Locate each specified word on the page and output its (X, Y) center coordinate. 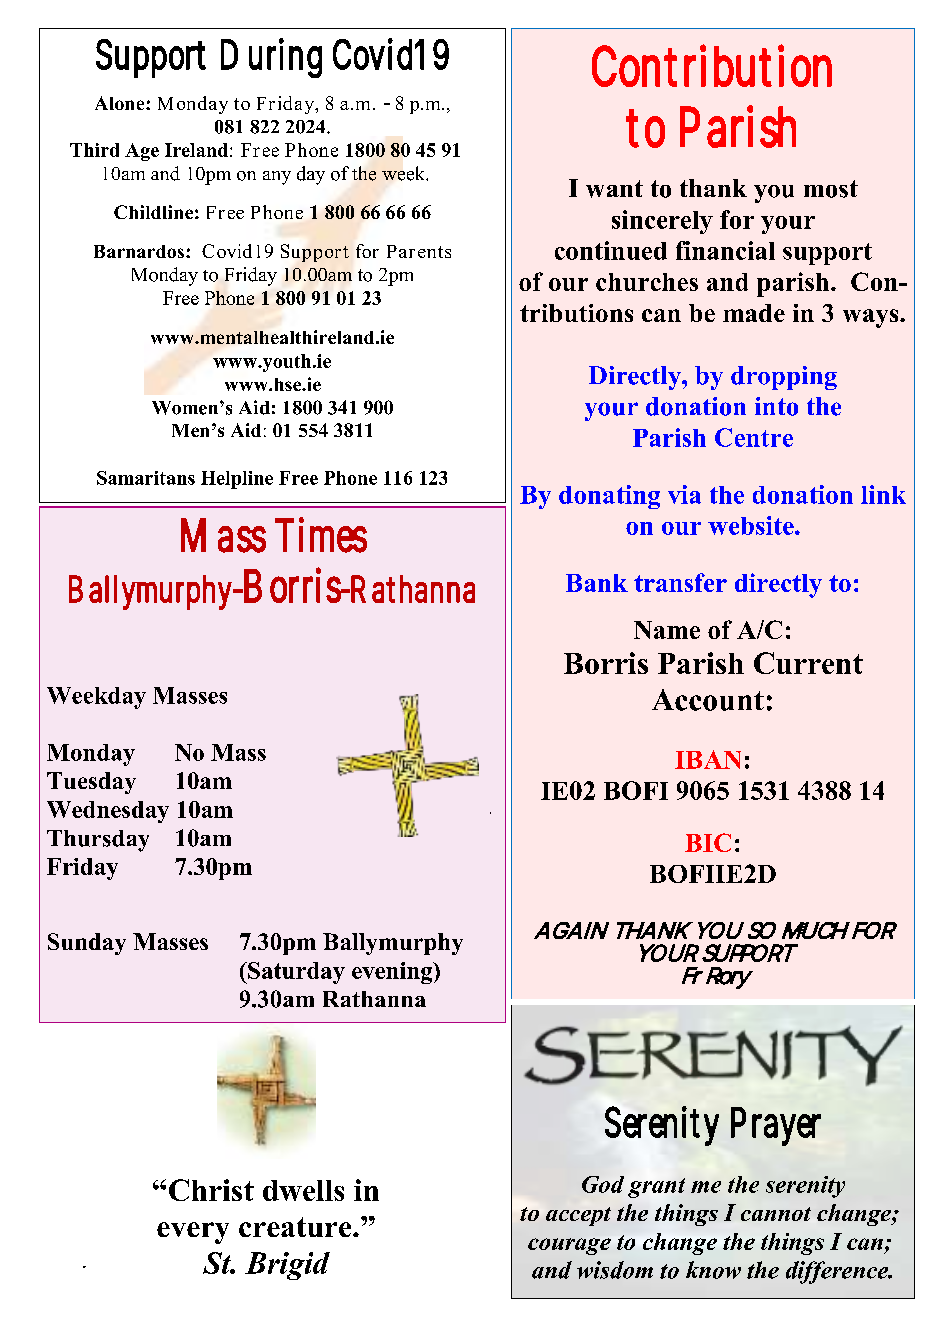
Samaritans (146, 478)
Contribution (712, 65)
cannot (776, 1214)
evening (393, 973)
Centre (754, 437)
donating (609, 497)
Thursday (98, 841)
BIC (708, 842)
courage (569, 1246)
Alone (121, 103)
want (614, 189)
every (193, 1233)
